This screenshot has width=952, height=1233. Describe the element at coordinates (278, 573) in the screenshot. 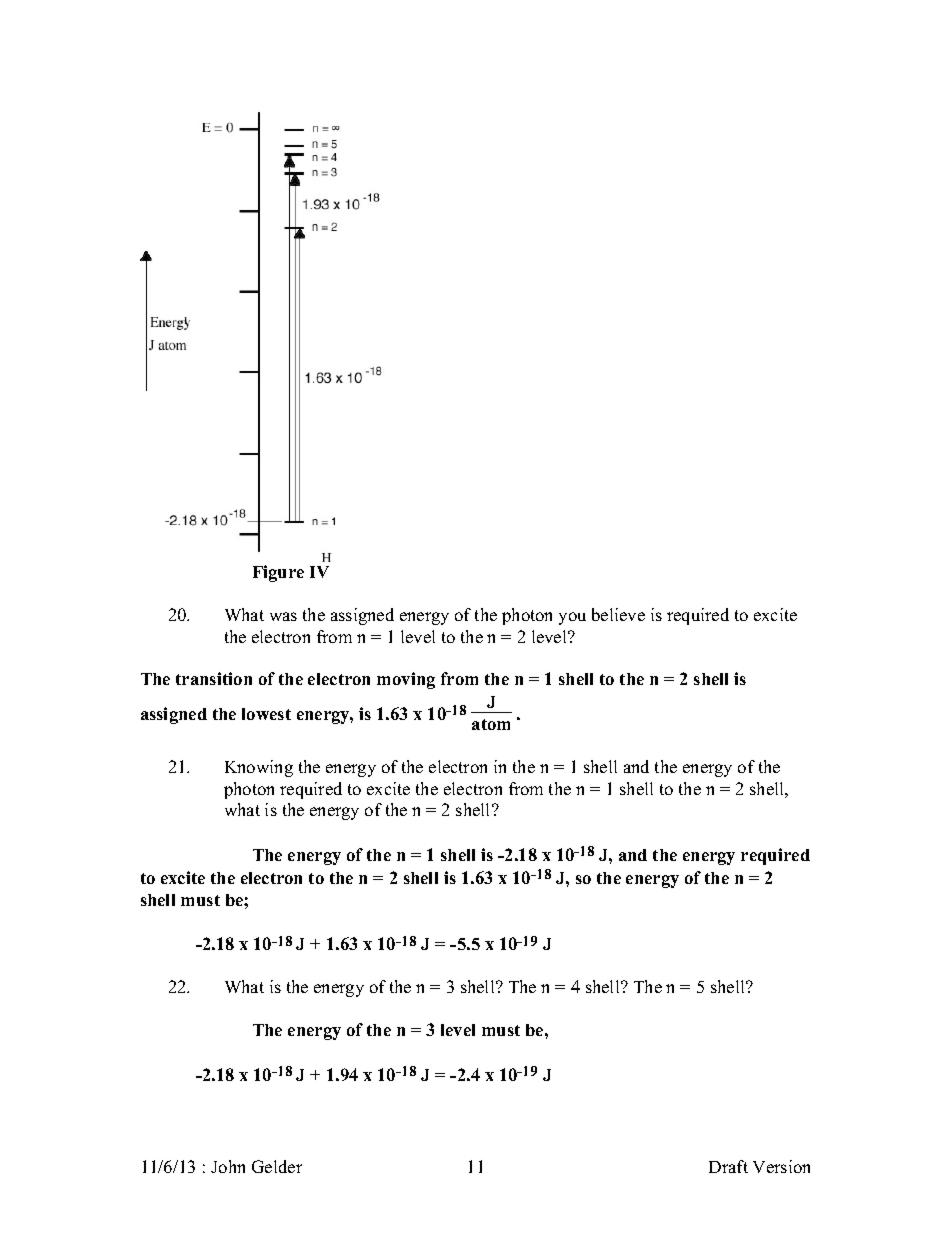

I see `Figure` at that location.
